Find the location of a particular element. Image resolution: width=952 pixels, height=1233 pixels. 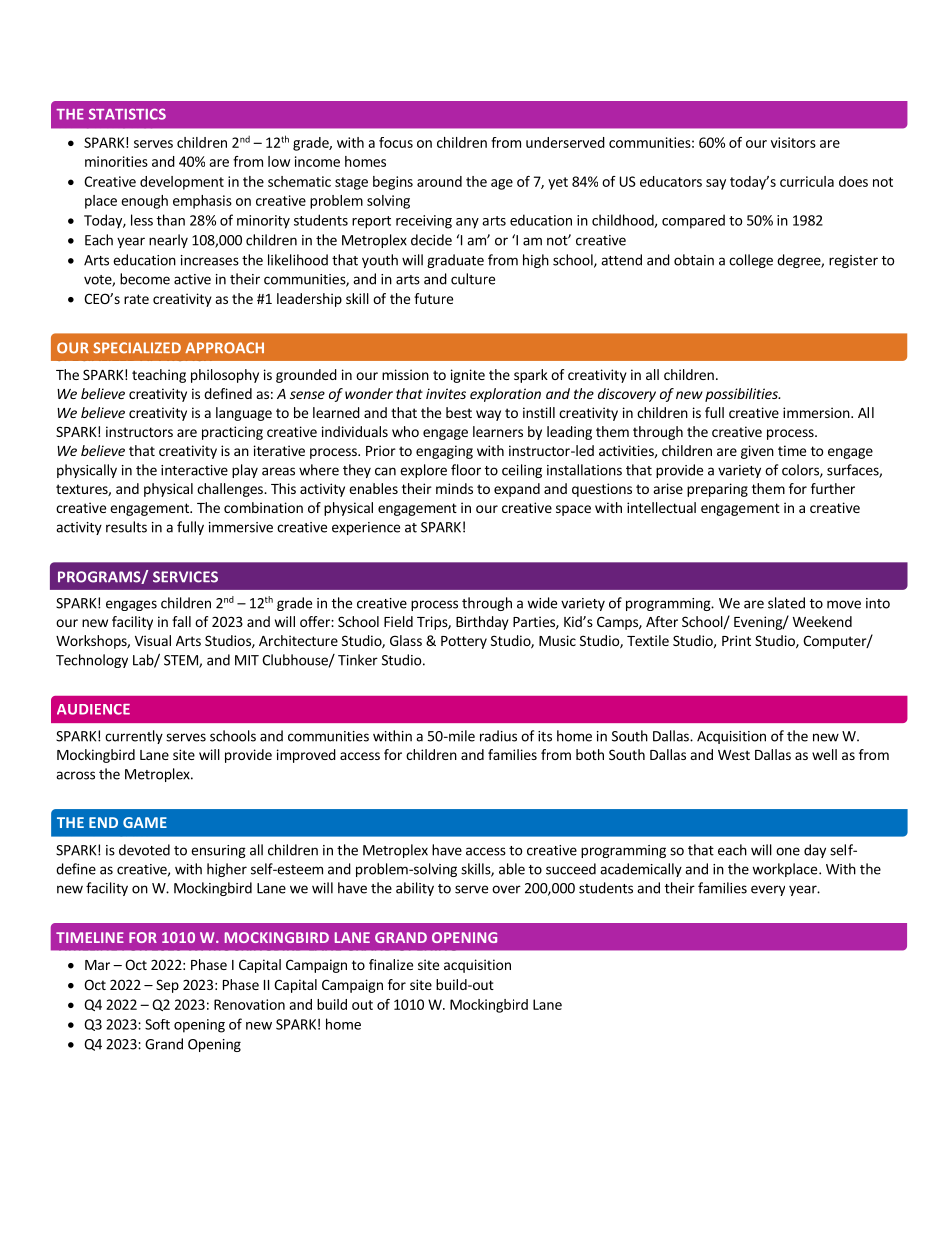

Sep is located at coordinates (167, 986).
